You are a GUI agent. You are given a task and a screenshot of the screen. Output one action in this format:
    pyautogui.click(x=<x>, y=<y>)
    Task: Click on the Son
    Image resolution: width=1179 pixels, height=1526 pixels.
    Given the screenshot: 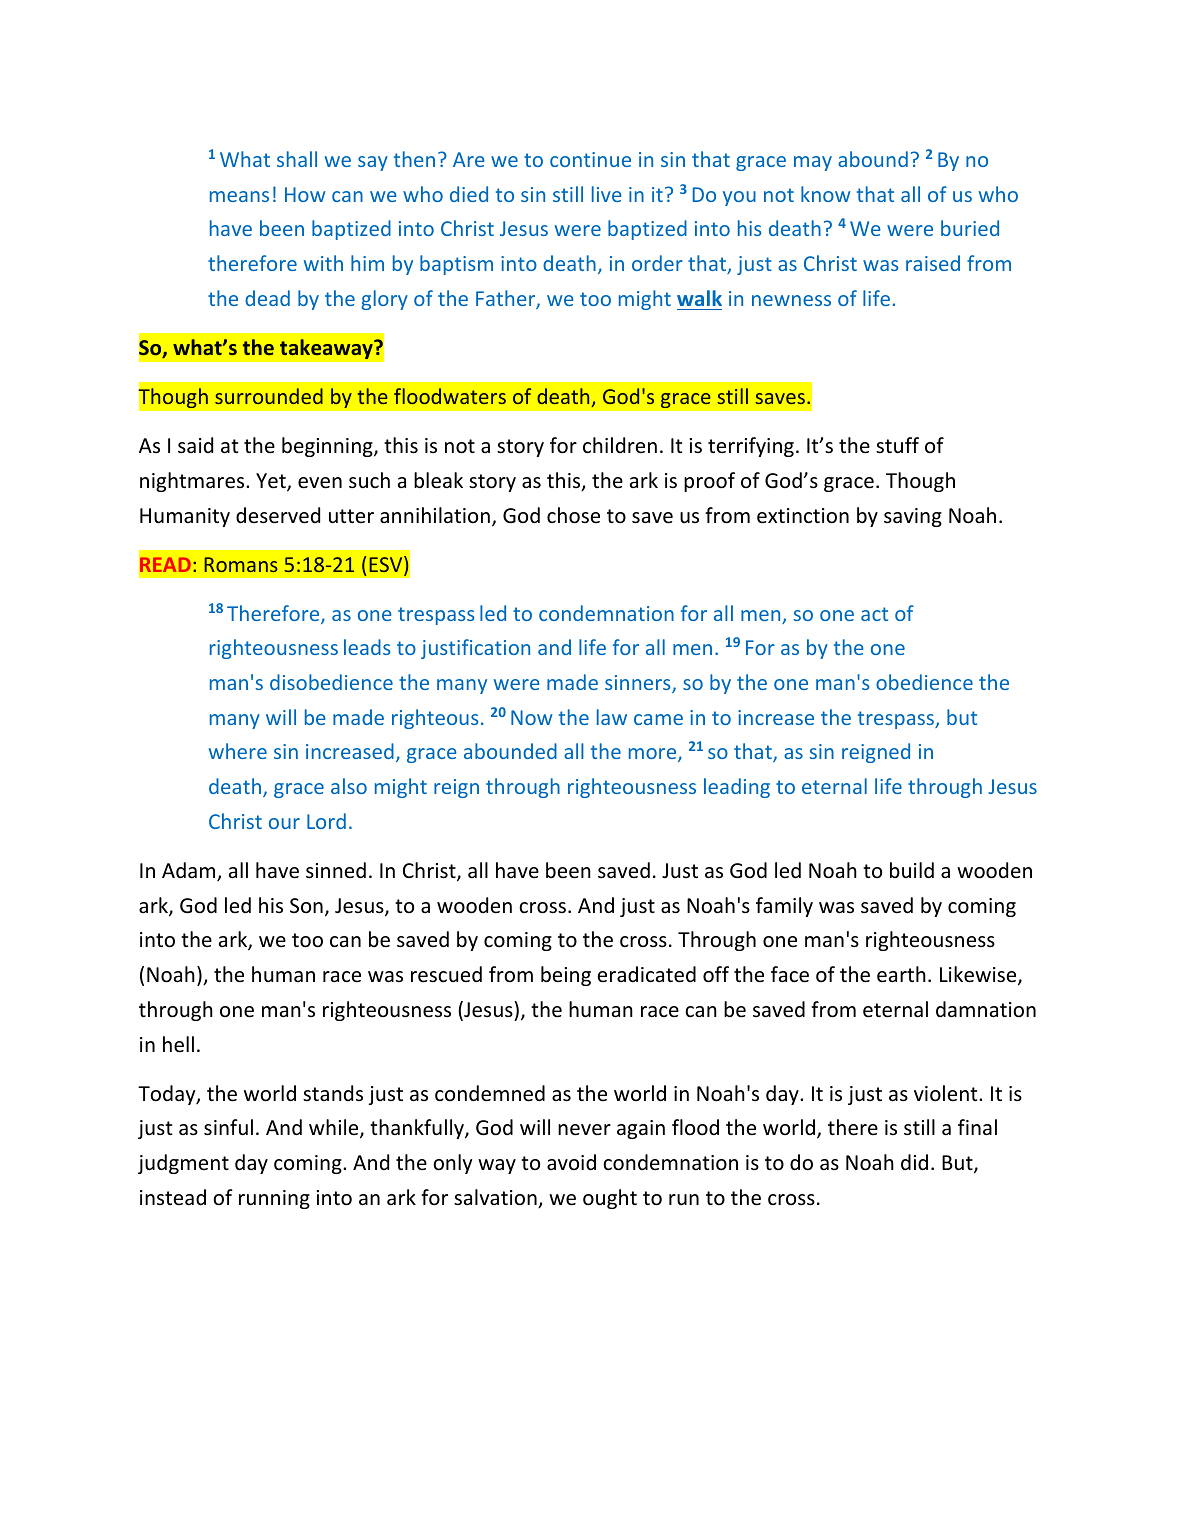 What is the action you would take?
    pyautogui.click(x=306, y=905)
